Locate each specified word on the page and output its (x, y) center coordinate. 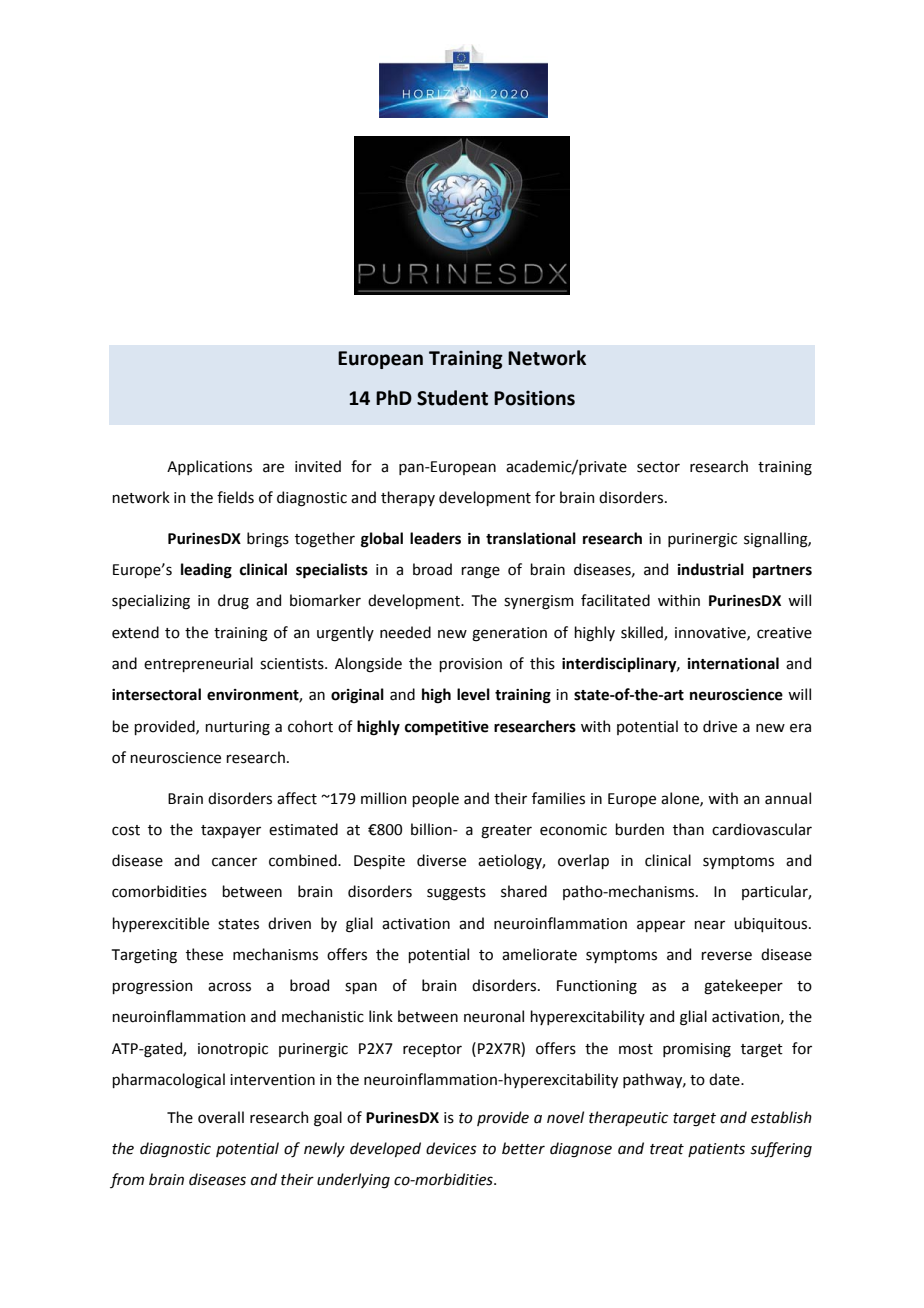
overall (221, 1117)
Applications (209, 467)
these (204, 954)
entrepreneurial (198, 664)
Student (452, 398)
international (733, 663)
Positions (534, 398)
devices (451, 1148)
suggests (456, 894)
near (709, 925)
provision (470, 665)
